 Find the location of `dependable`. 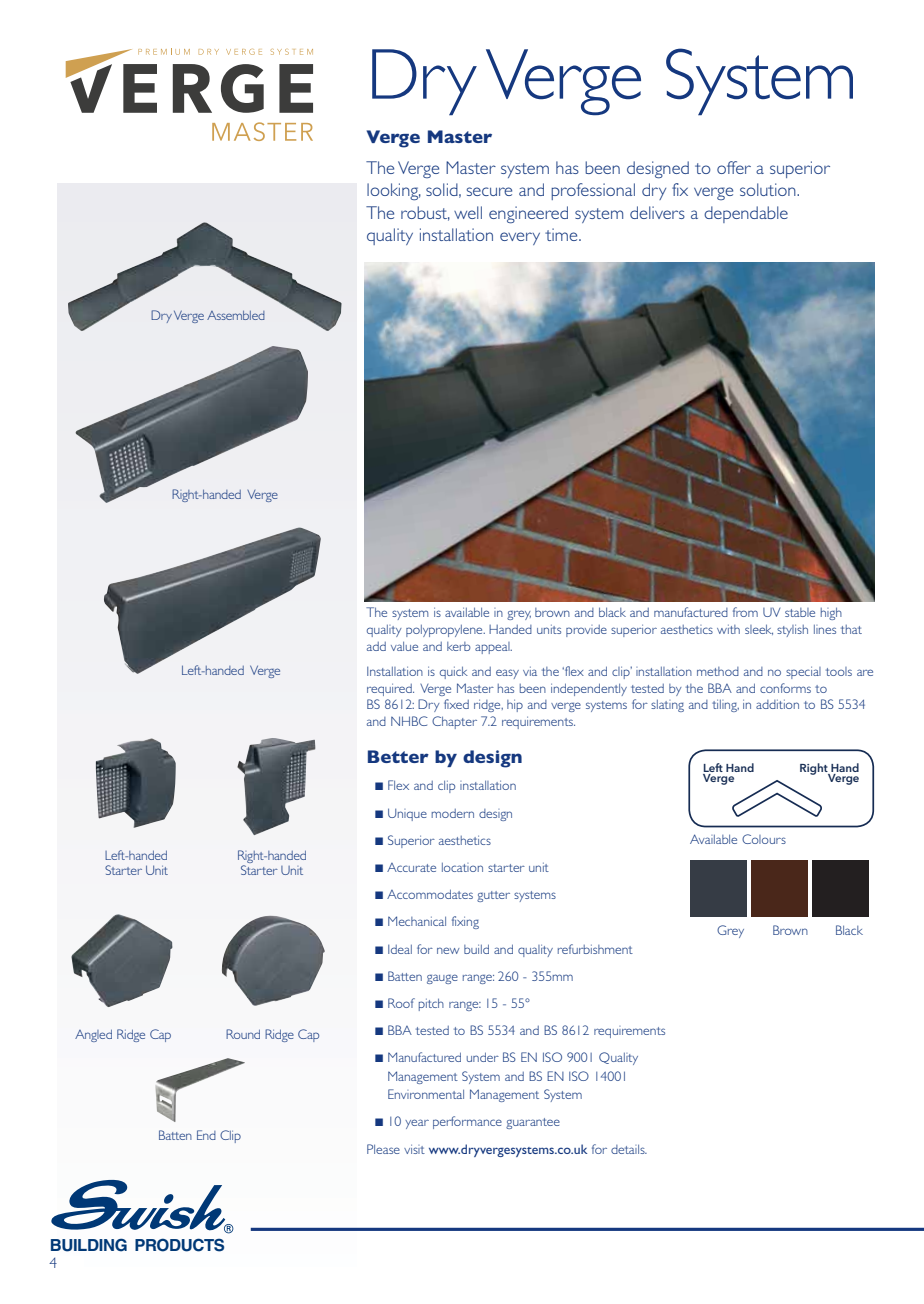

dependable is located at coordinates (746, 214).
